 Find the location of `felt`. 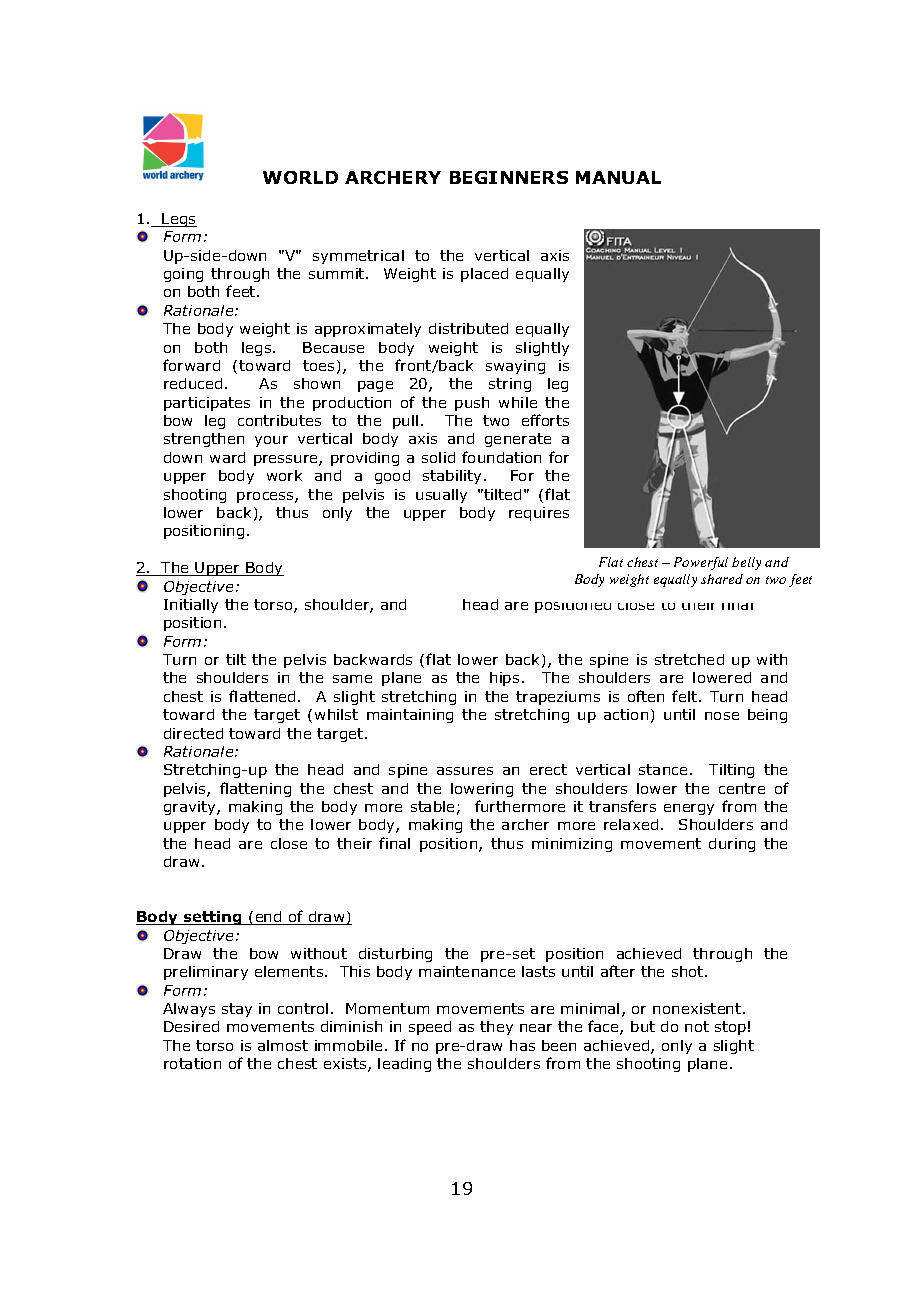

felt is located at coordinates (684, 696).
